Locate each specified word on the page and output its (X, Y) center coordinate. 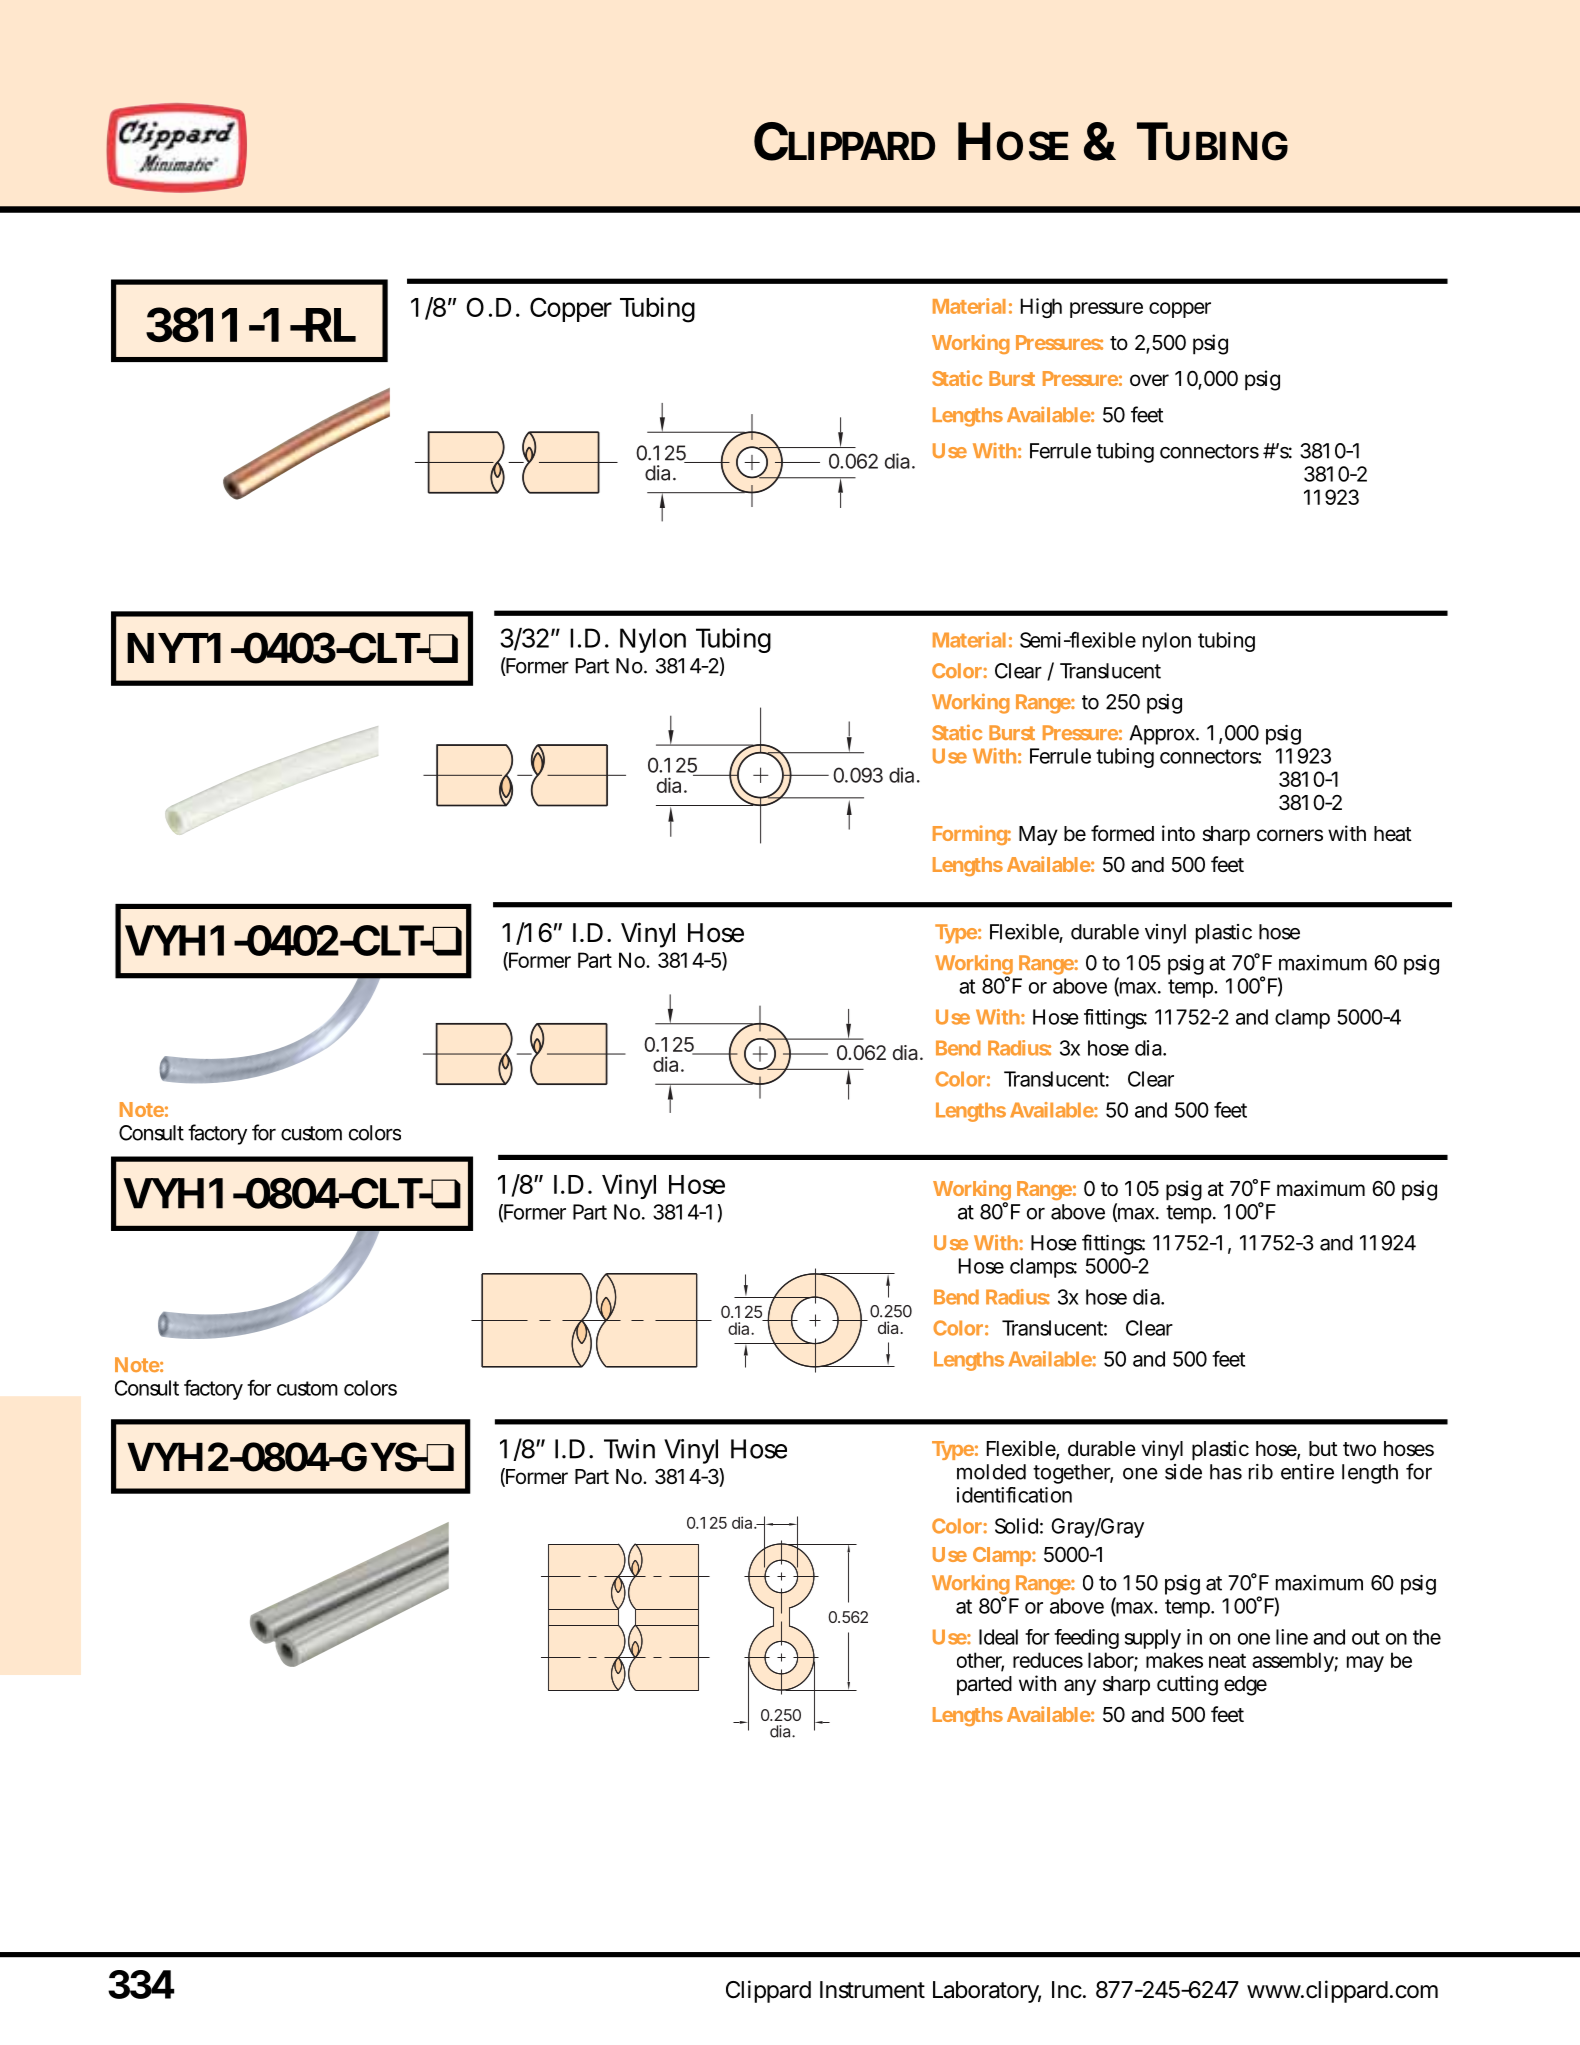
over (1149, 380)
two (1359, 1449)
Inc (1068, 1990)
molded (991, 1472)
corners (1290, 835)
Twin (629, 1449)
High (1041, 308)
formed (1122, 833)
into (1178, 833)
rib (1261, 1472)
